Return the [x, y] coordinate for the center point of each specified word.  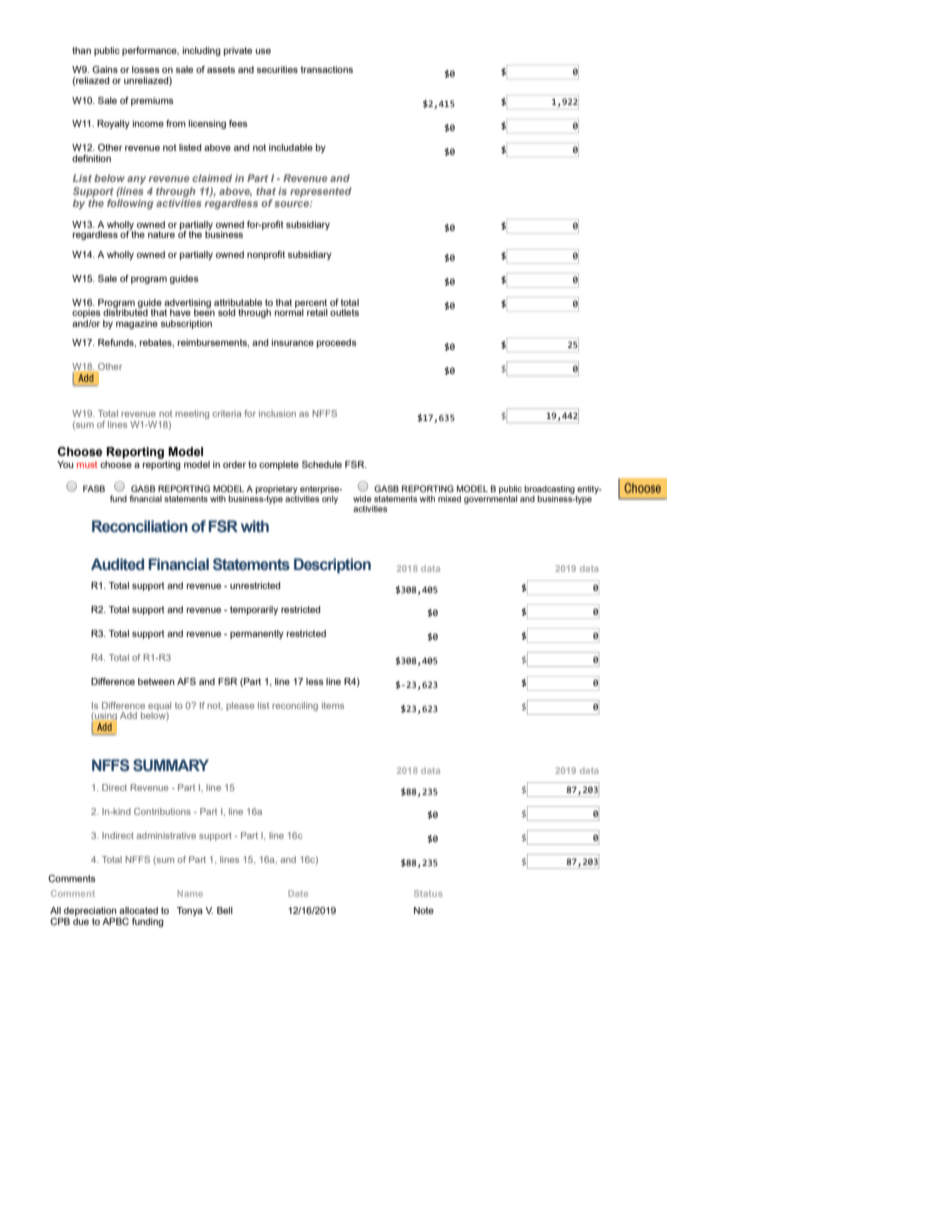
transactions [327, 69]
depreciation [90, 913]
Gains [105, 69]
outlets [344, 312]
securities [277, 69]
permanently [257, 634]
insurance [293, 342]
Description [332, 566]
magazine [137, 324]
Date [298, 893]
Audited [117, 564]
